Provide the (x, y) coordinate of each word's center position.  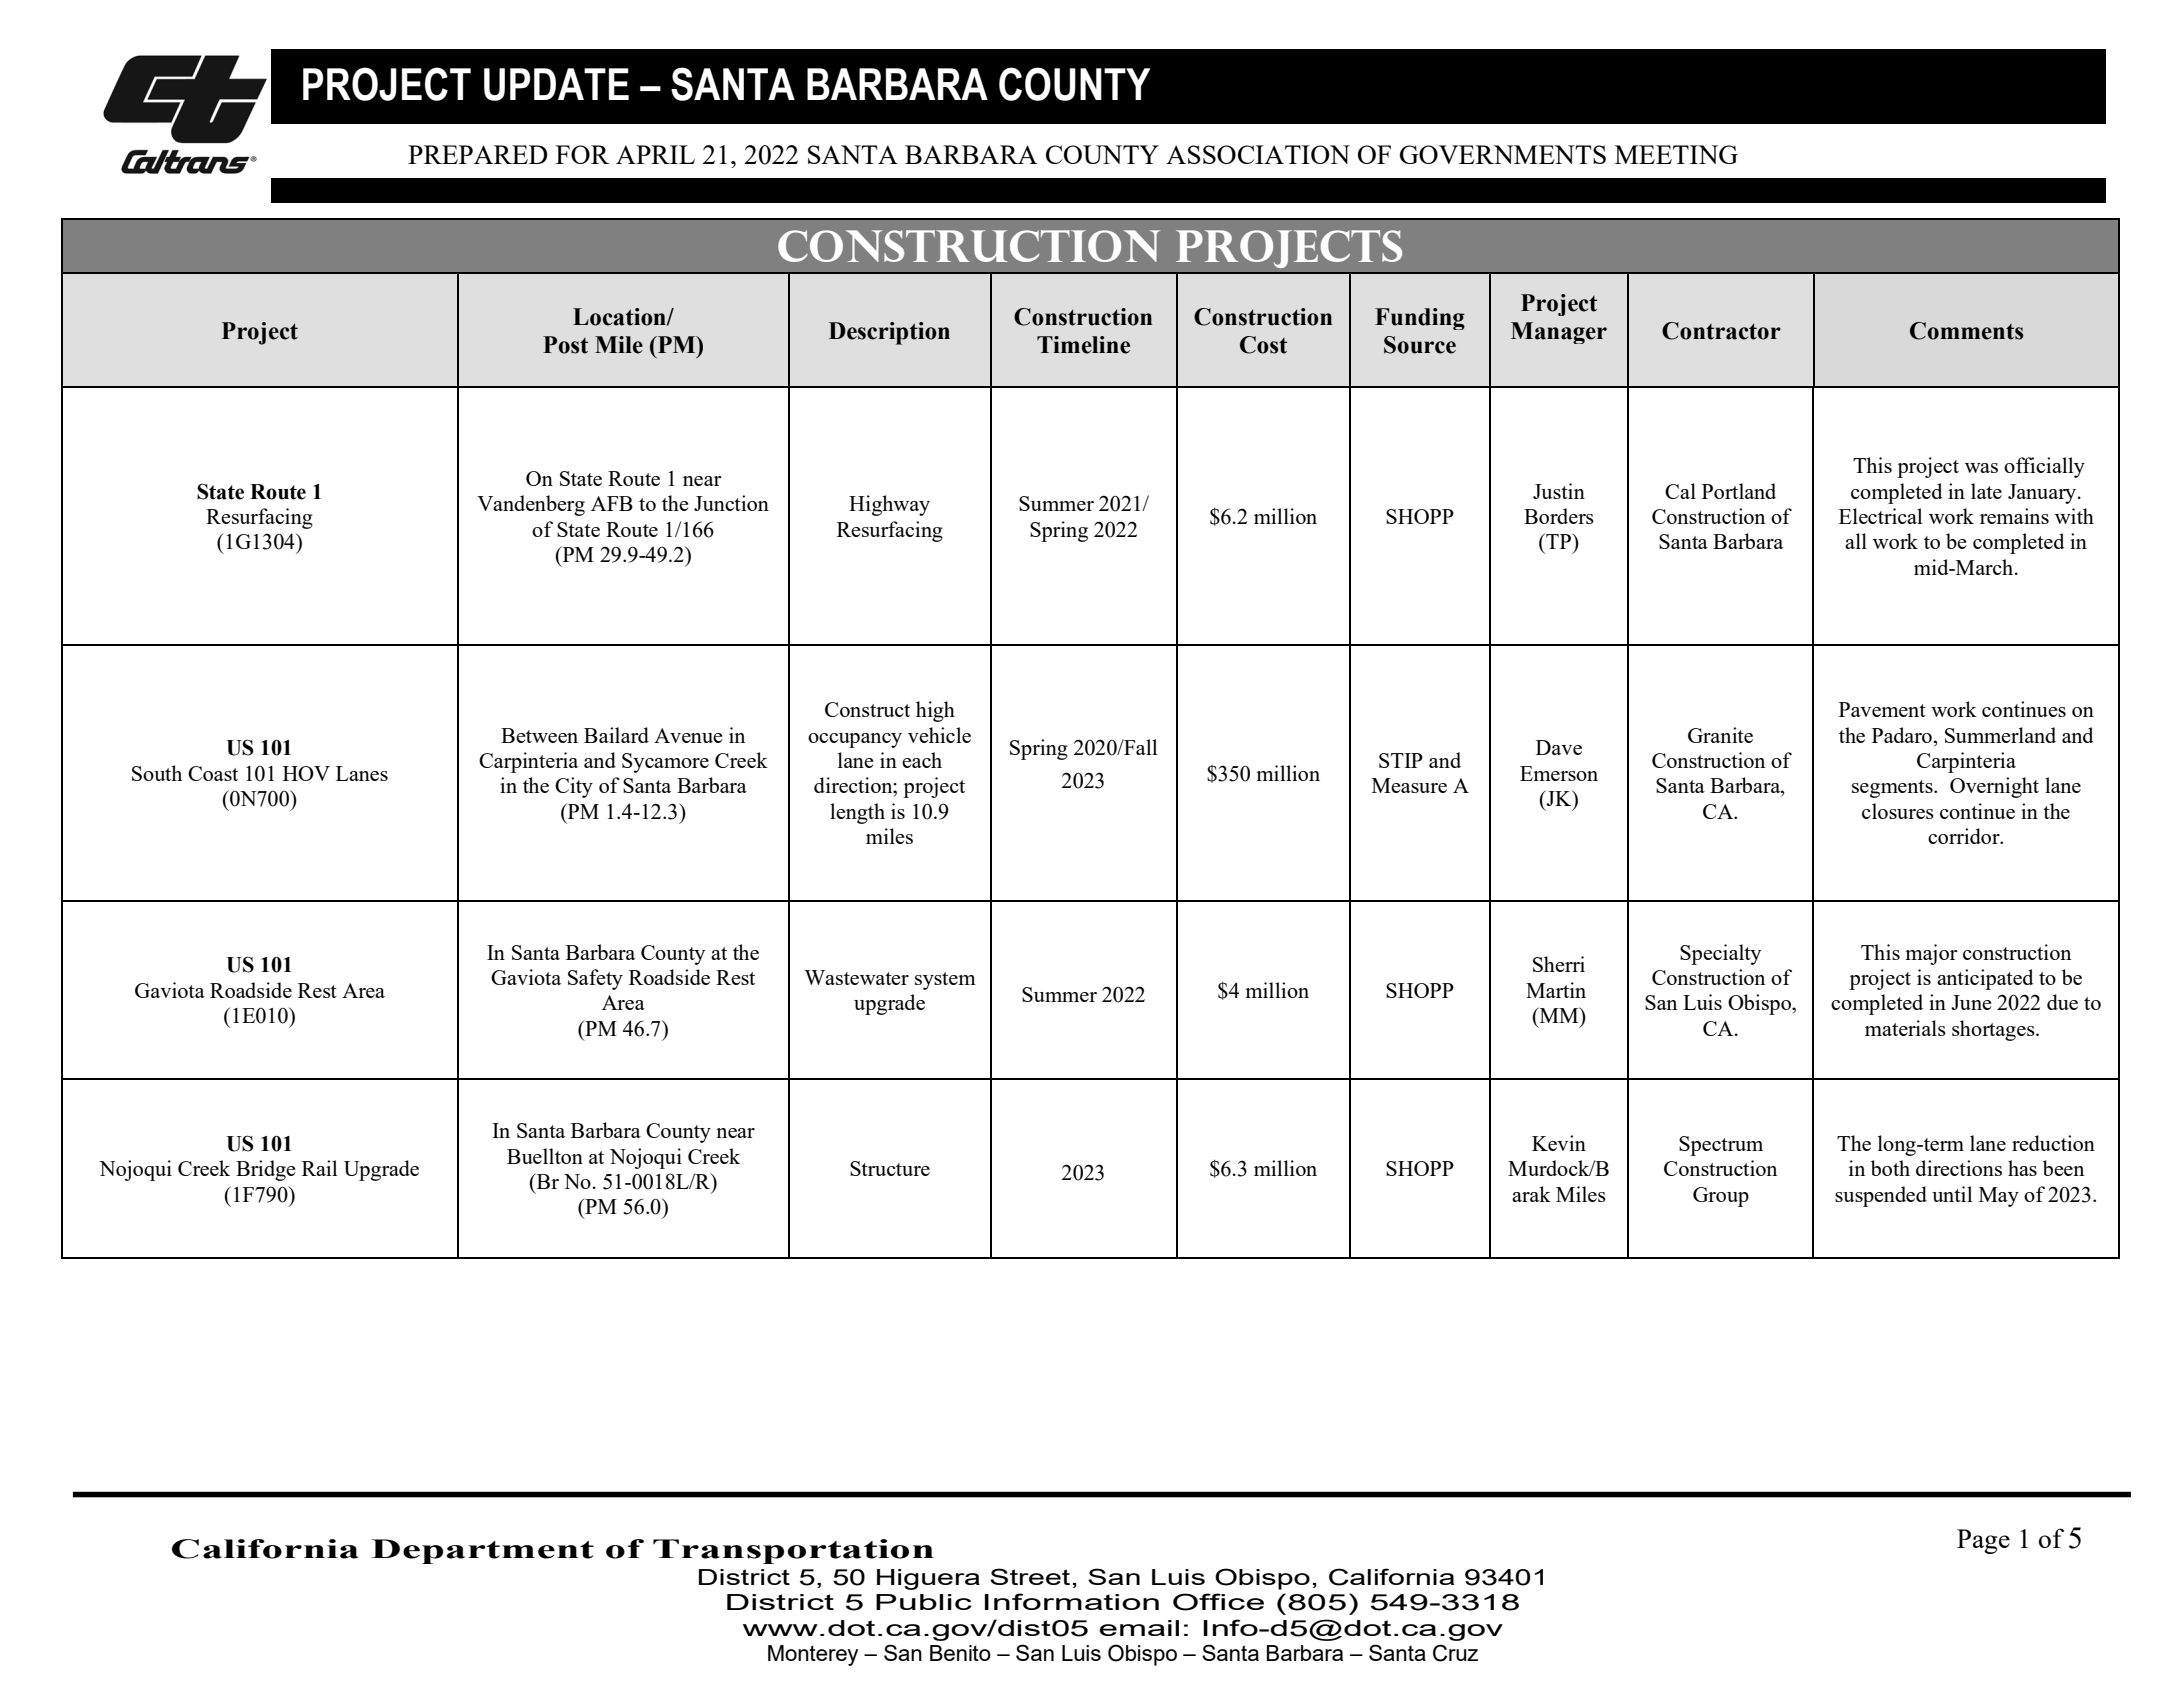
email (1139, 1628)
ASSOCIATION (1258, 154)
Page (1983, 1541)
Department (482, 1551)
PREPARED (478, 154)
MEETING (1676, 154)
